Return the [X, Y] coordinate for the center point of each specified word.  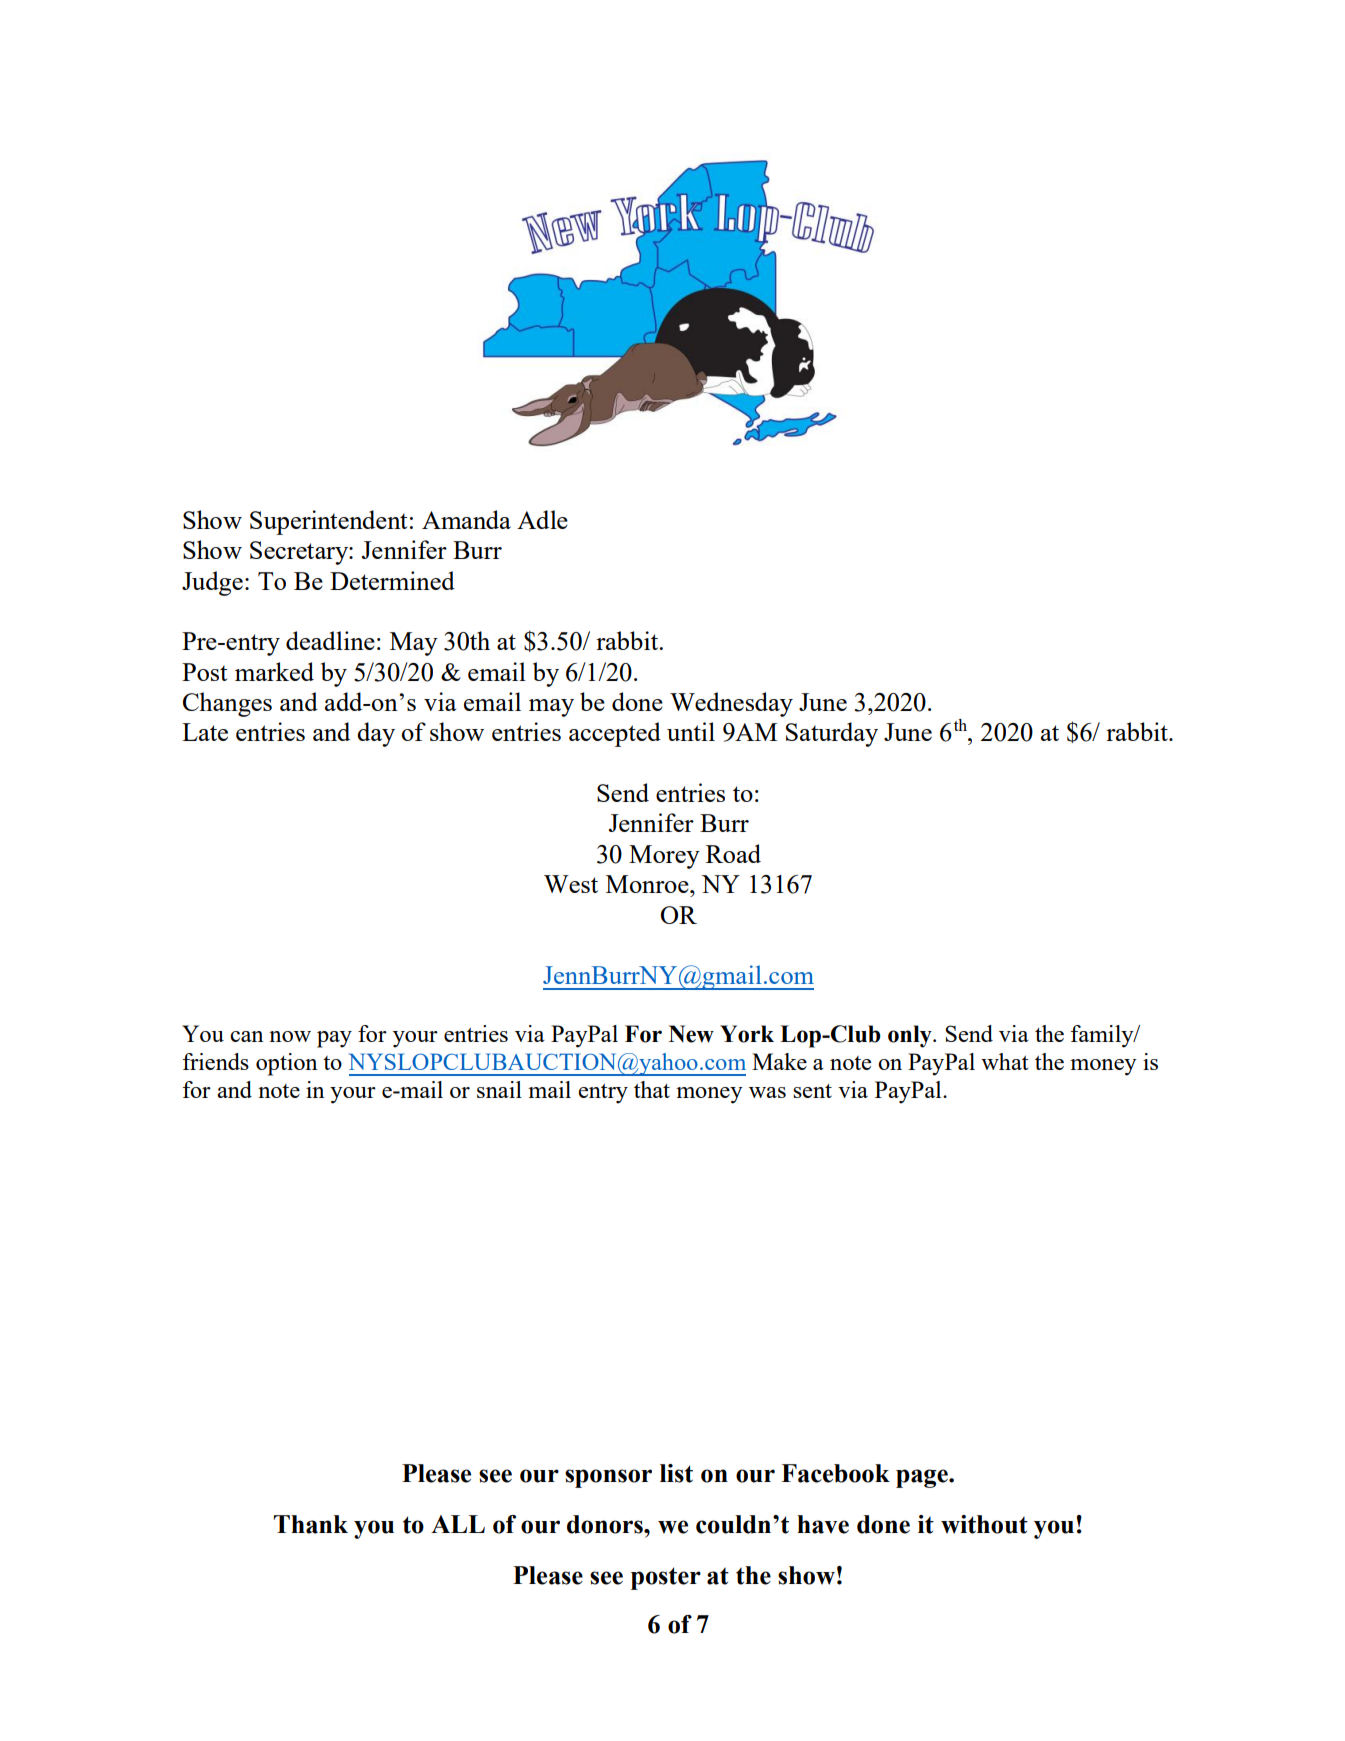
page [923, 1478]
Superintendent [328, 522]
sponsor [608, 1478]
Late [205, 732]
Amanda [466, 519]
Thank [311, 1524]
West [571, 884]
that [652, 1089]
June [908, 732]
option [287, 1064]
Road [733, 853]
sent [812, 1091]
